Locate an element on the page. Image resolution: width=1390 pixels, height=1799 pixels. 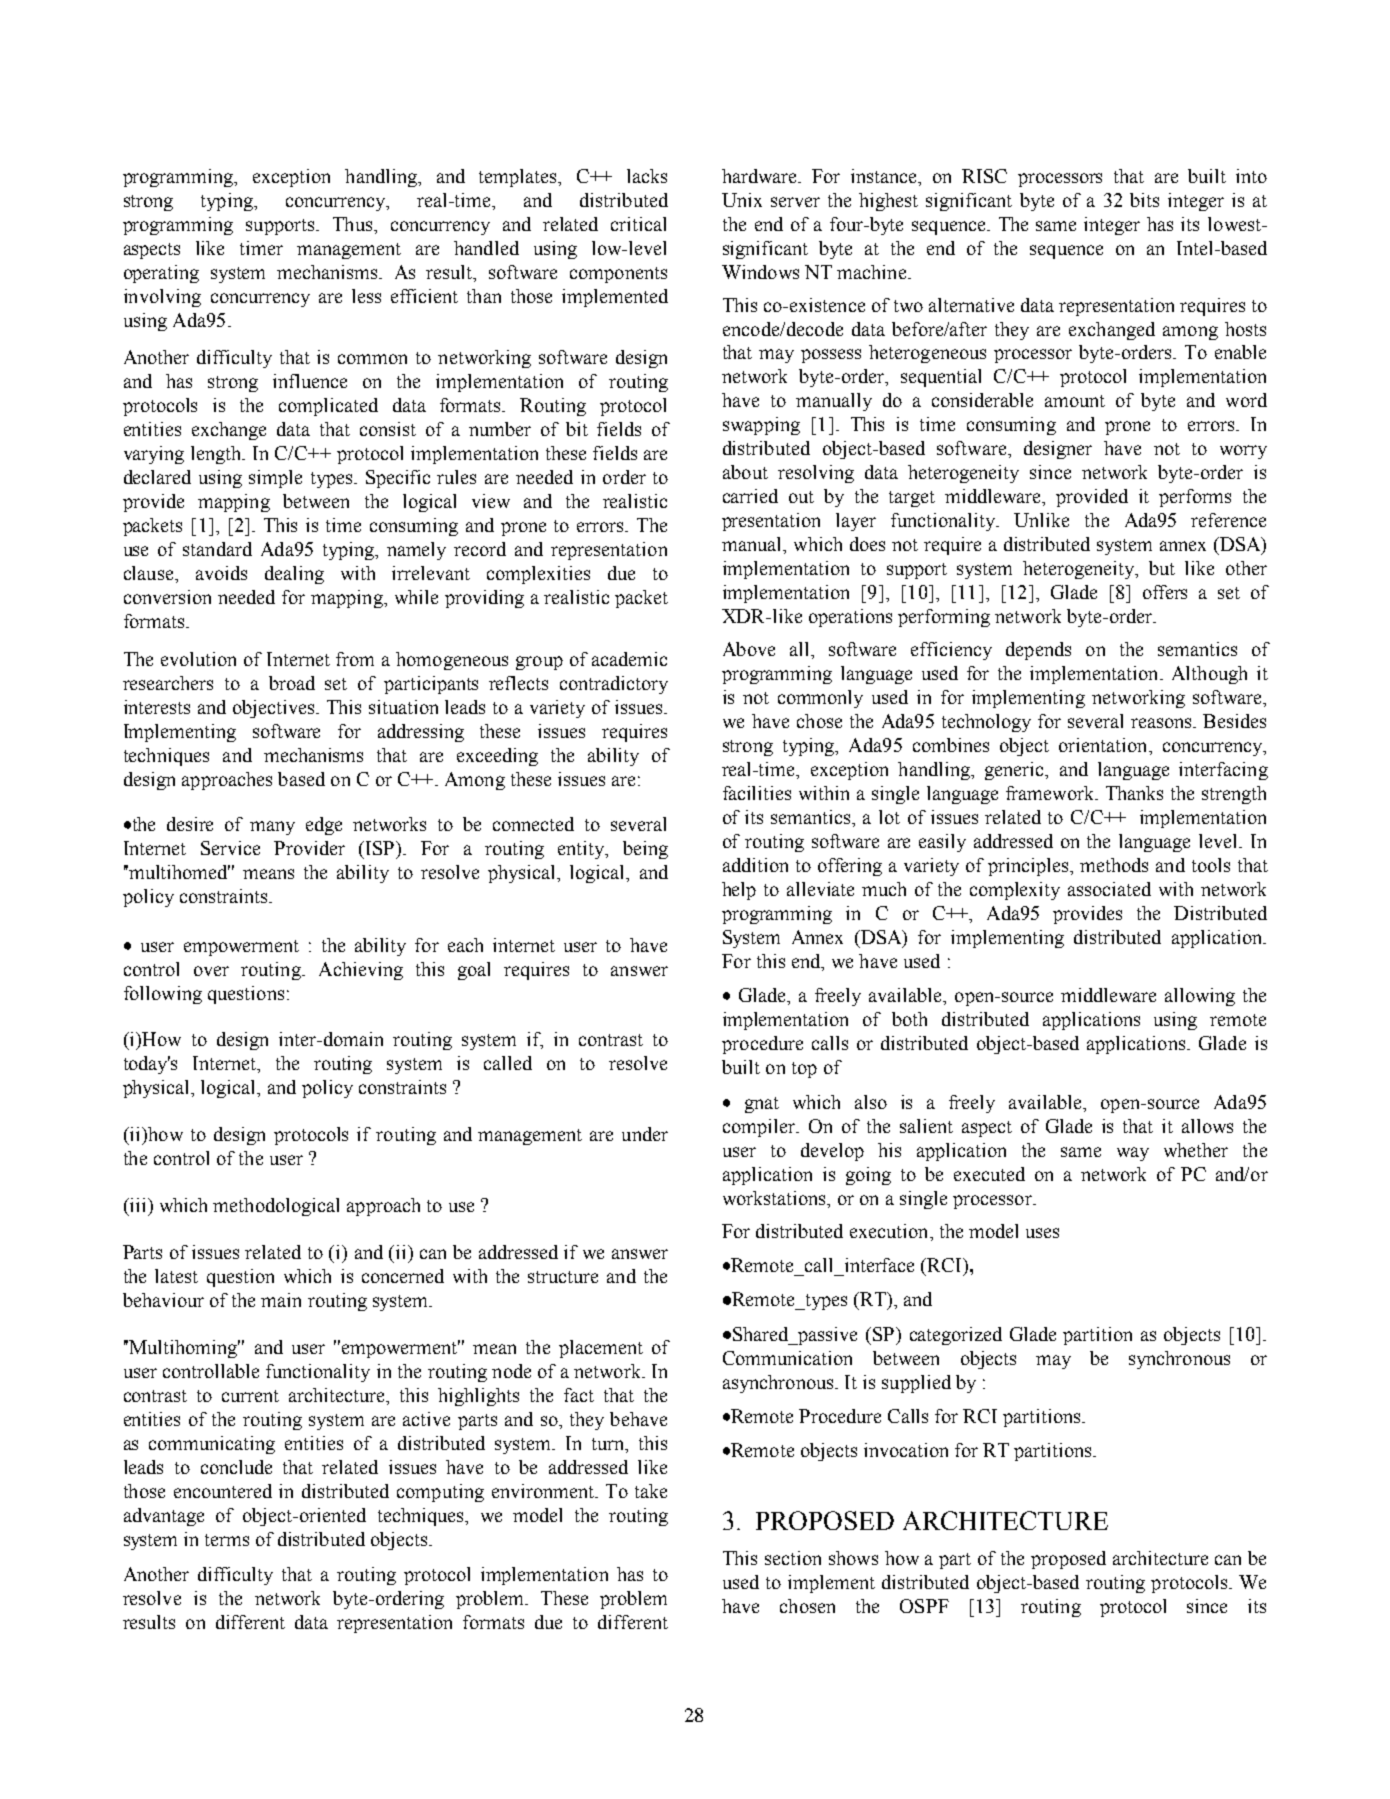
way is located at coordinates (1133, 1154).
